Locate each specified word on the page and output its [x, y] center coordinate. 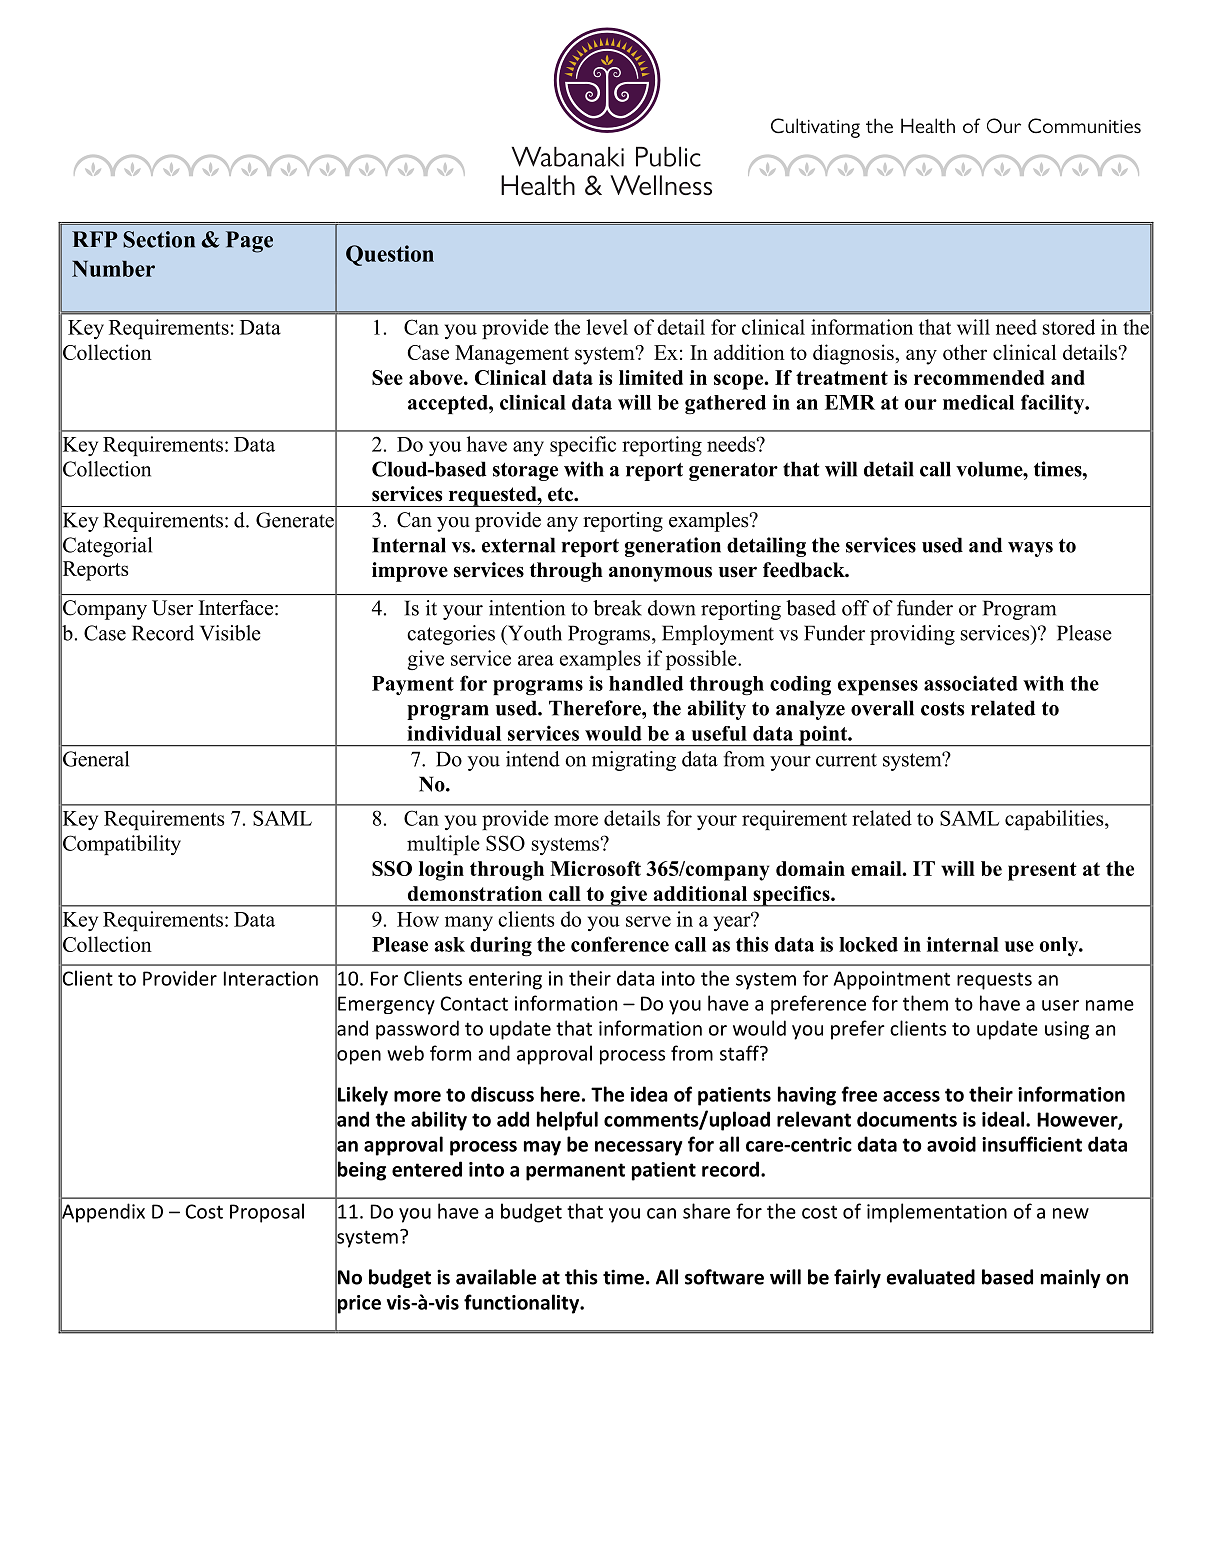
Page [249, 242]
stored [1069, 327]
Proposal [267, 1213]
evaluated [931, 1277]
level [607, 327]
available [496, 1277]
